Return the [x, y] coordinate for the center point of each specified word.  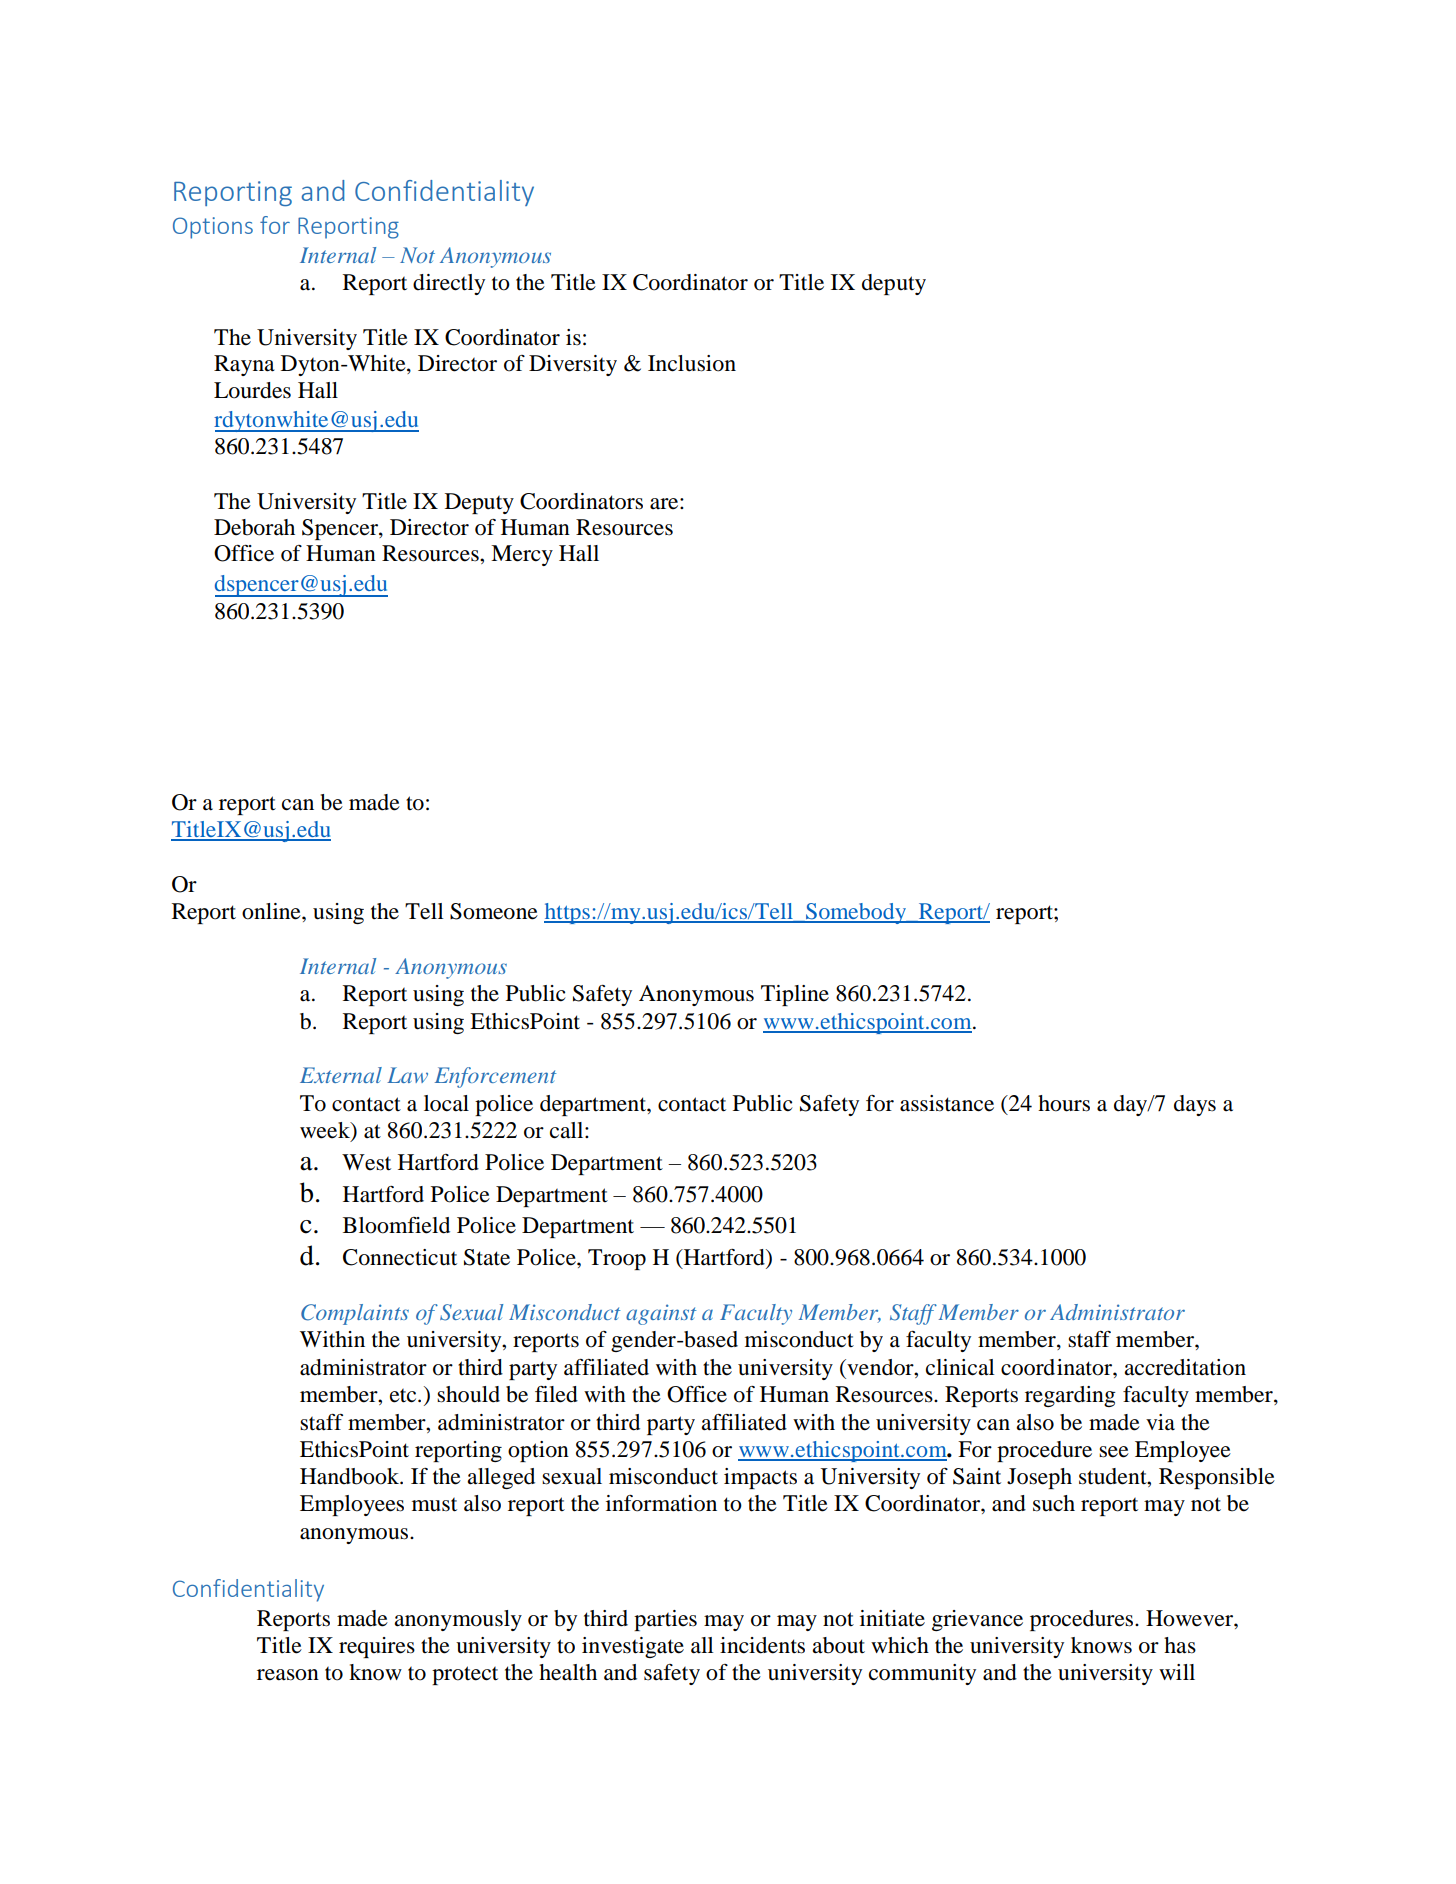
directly [449, 284]
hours [1064, 1103]
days [1195, 1105]
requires [377, 1647]
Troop [617, 1259]
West [366, 1162]
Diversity [573, 365]
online [272, 911]
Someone [494, 911]
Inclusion [692, 363]
